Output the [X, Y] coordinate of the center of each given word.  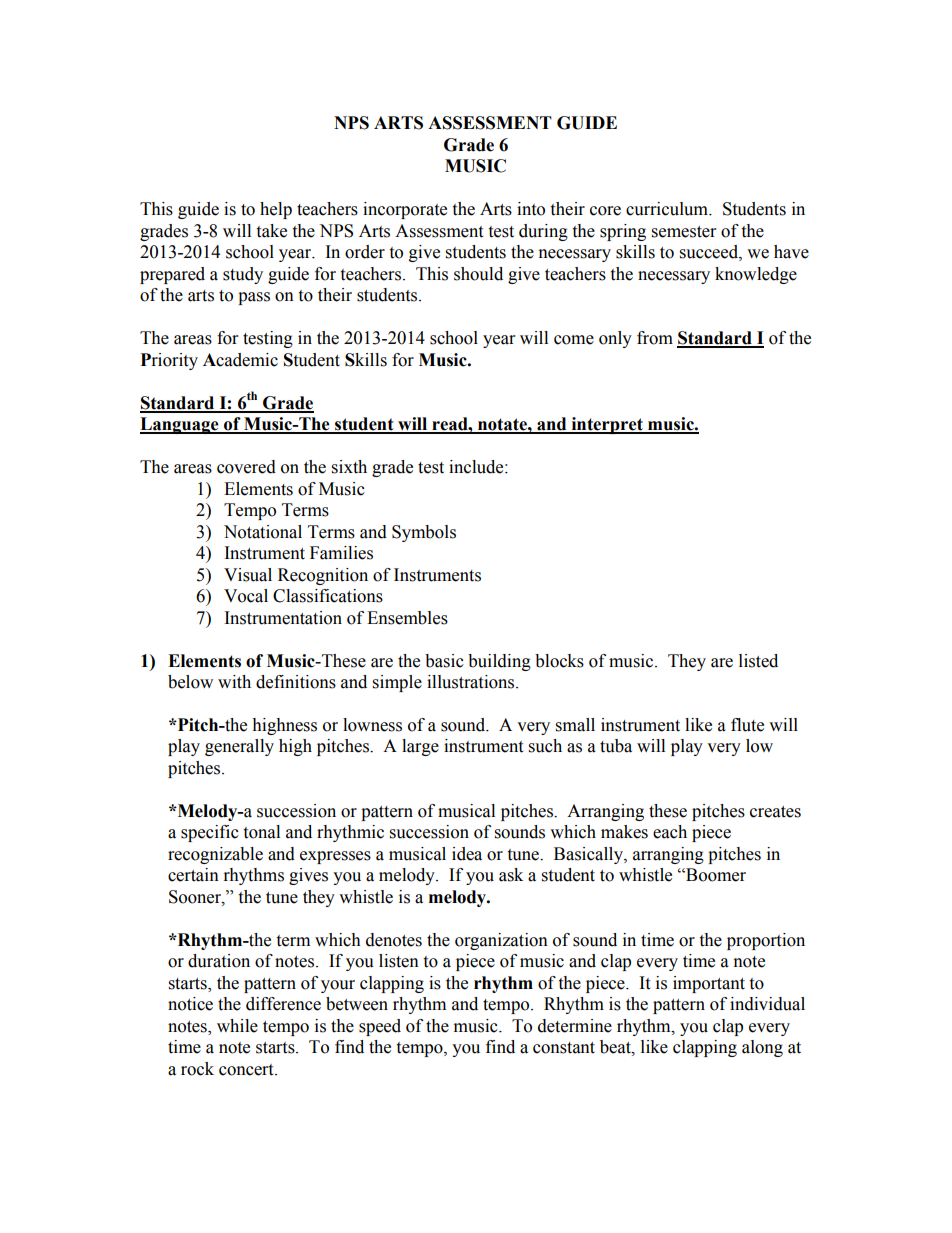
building [499, 662]
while [237, 1026]
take [271, 231]
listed [758, 661]
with [234, 682]
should [478, 274]
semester [684, 232]
